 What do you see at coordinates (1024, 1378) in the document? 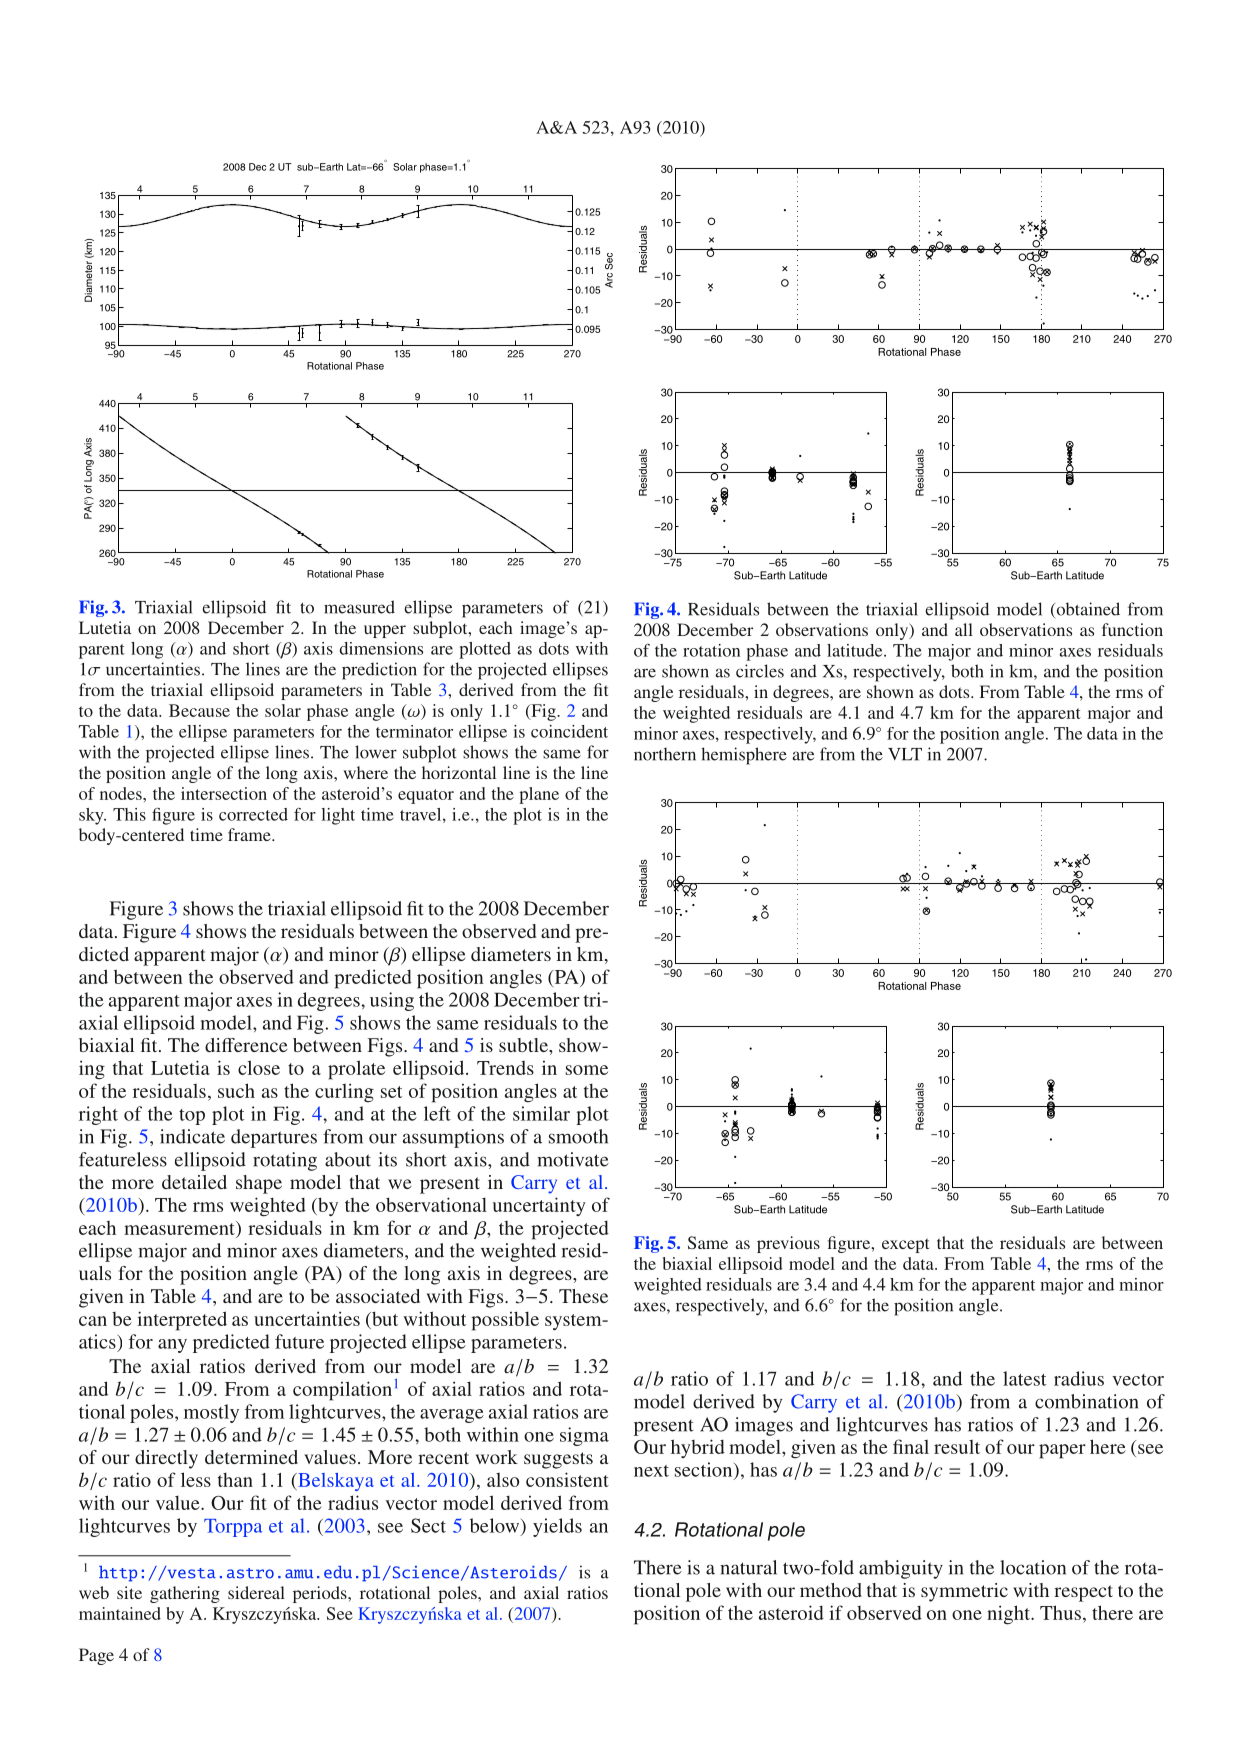
I see `latest` at bounding box center [1024, 1378].
